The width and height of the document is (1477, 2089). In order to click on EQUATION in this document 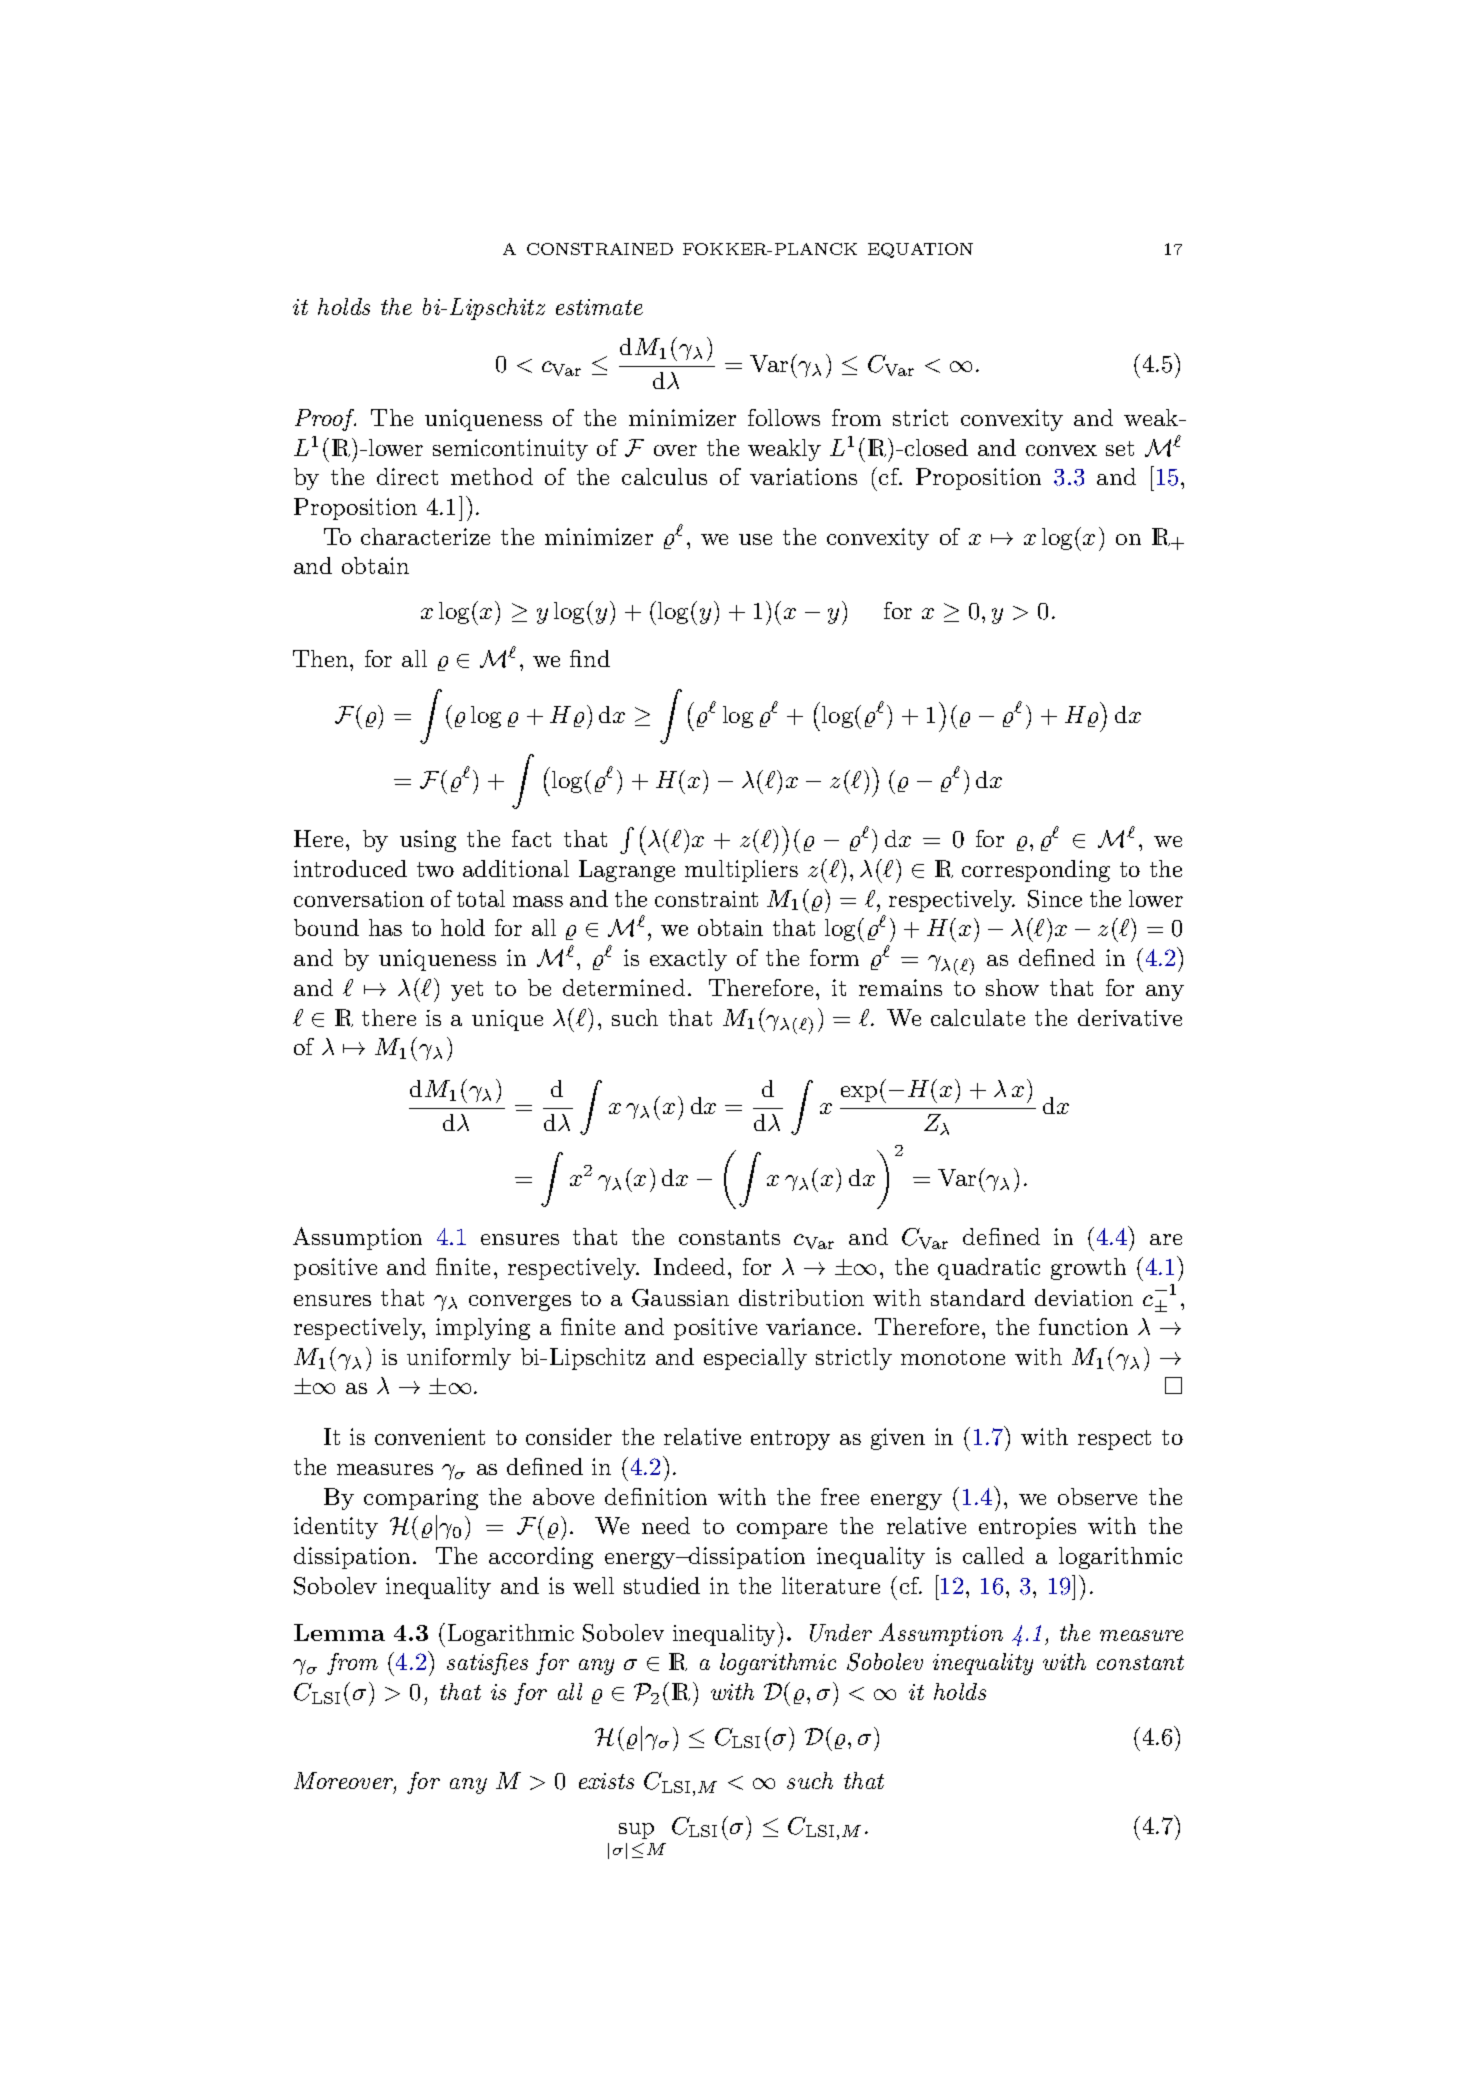, I will do `click(920, 250)`.
